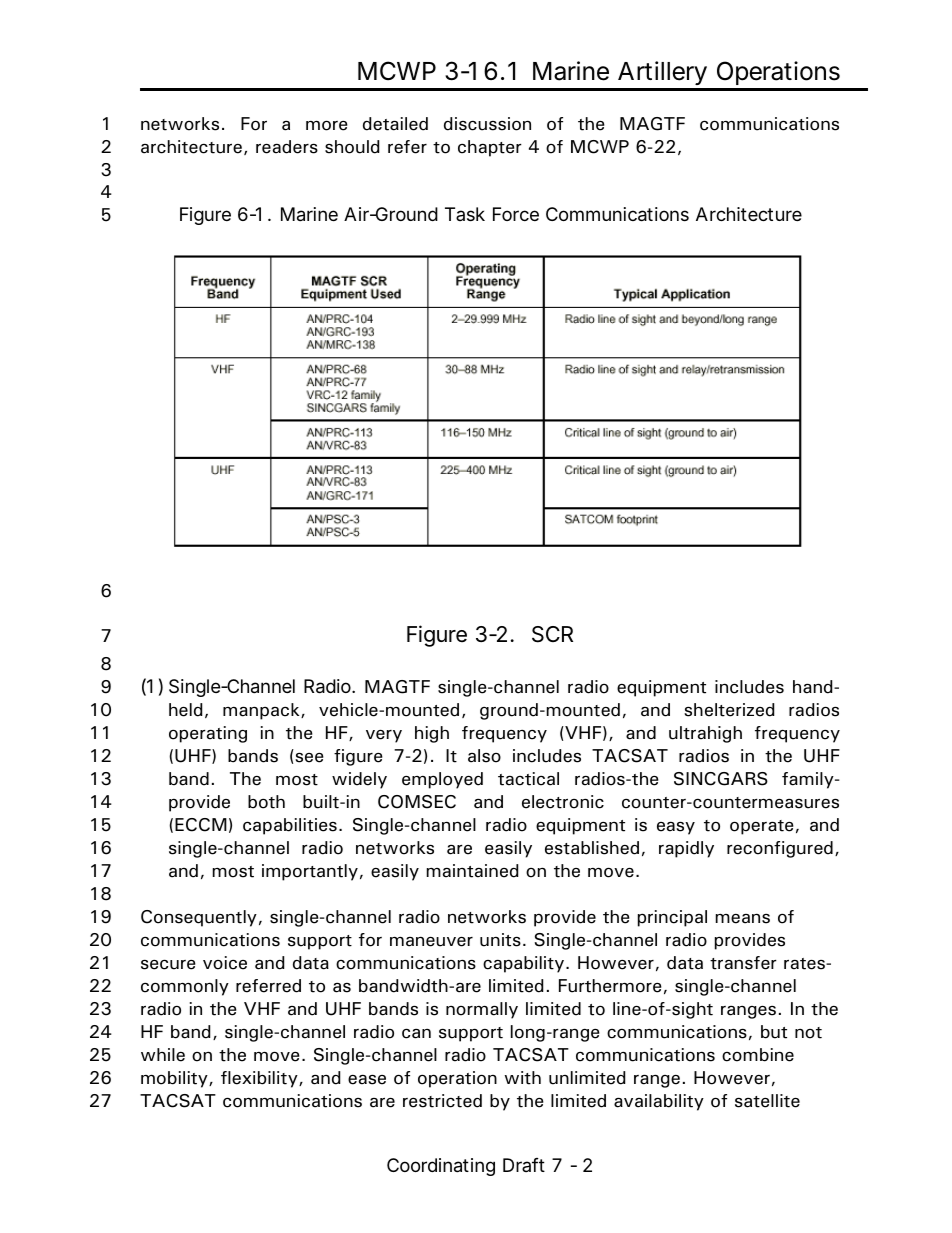 Image resolution: width=952 pixels, height=1233 pixels. What do you see at coordinates (767, 1101) in the image?
I see `satellite` at bounding box center [767, 1101].
